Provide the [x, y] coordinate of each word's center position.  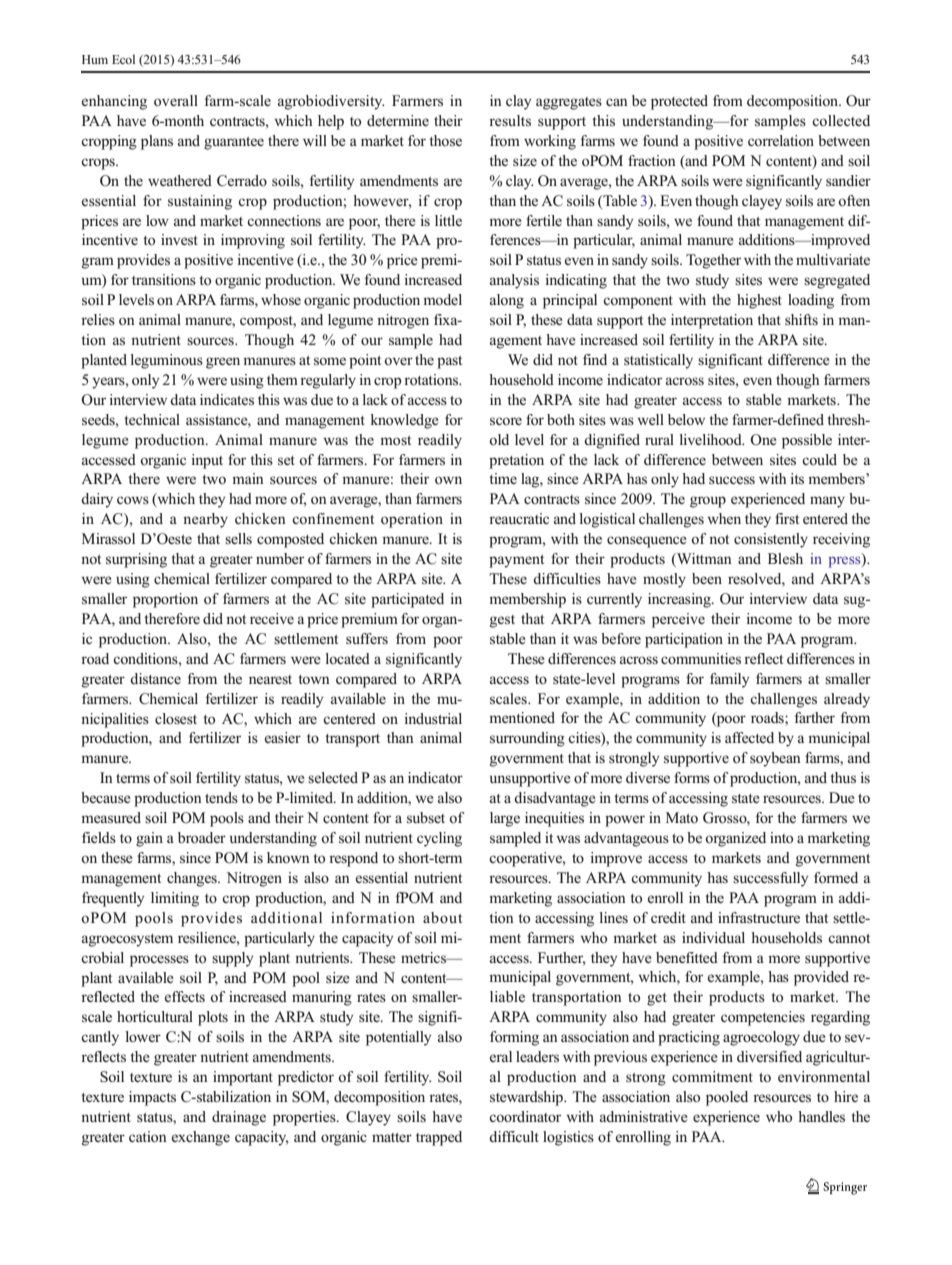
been [707, 578]
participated [407, 600]
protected [679, 102]
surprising [136, 560]
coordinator [525, 1116]
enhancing [114, 102]
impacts [152, 1098]
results [510, 121]
